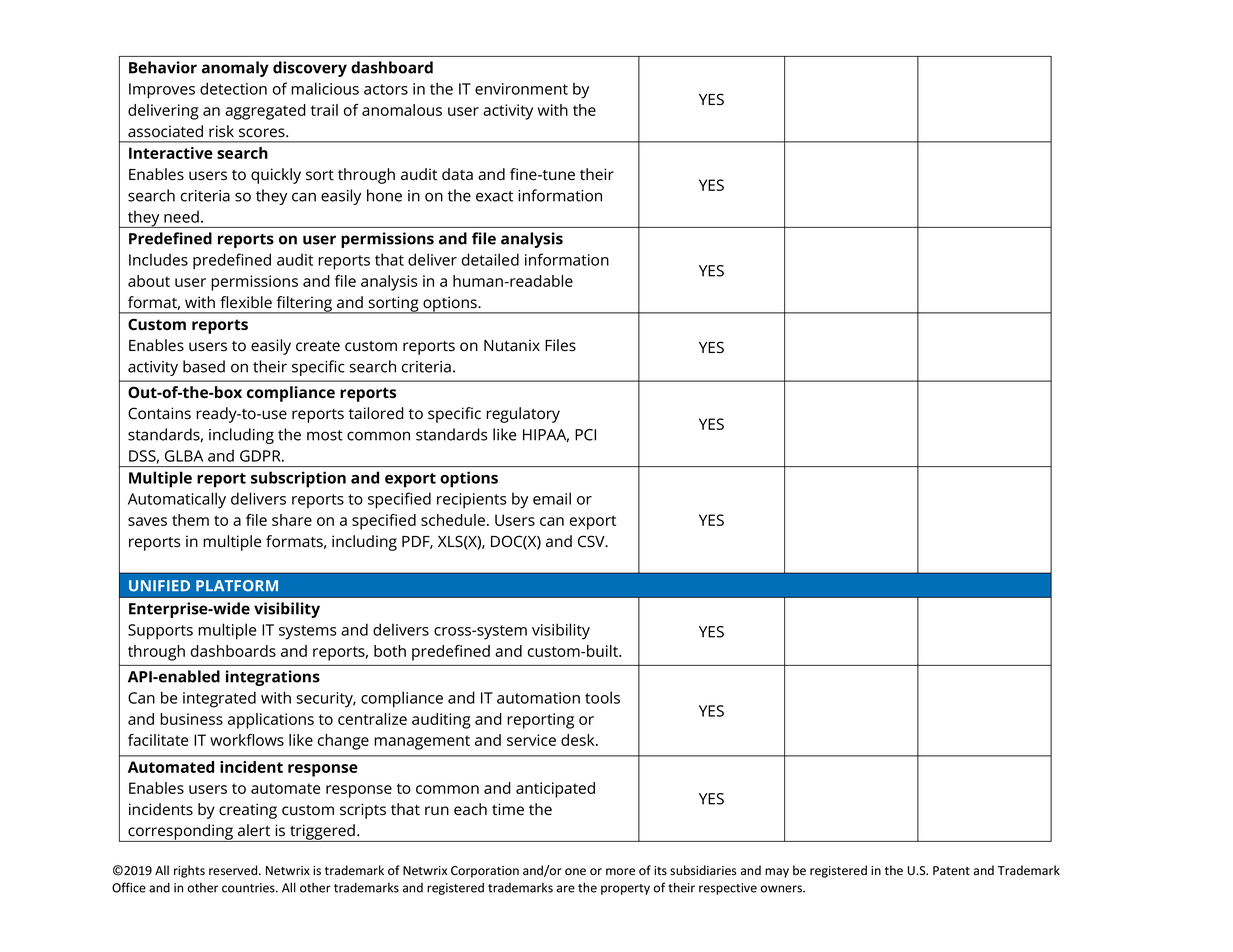  Describe the element at coordinates (552, 498) in the screenshot. I see `email` at that location.
